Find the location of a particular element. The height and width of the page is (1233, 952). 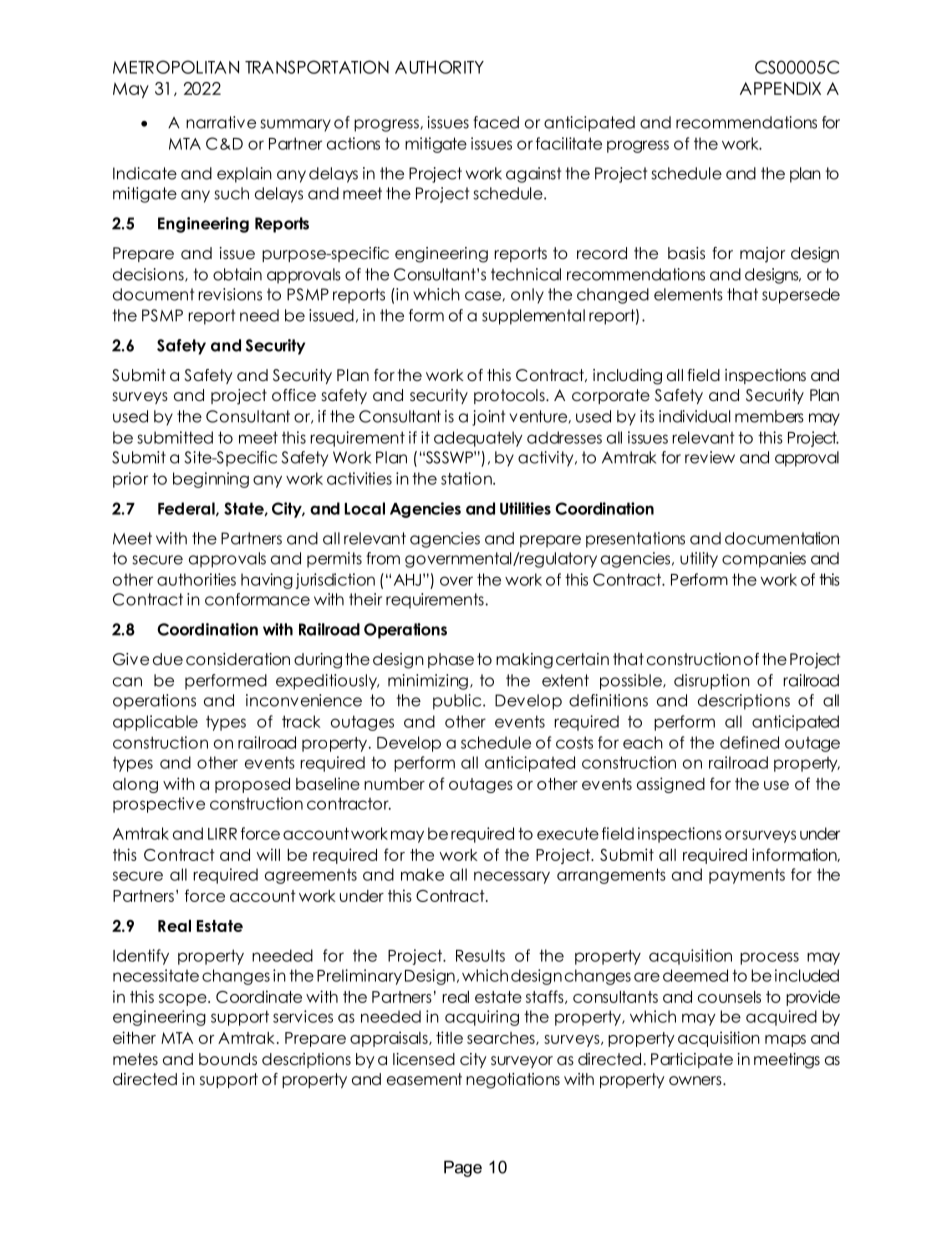

authorities is located at coordinates (196, 579).
